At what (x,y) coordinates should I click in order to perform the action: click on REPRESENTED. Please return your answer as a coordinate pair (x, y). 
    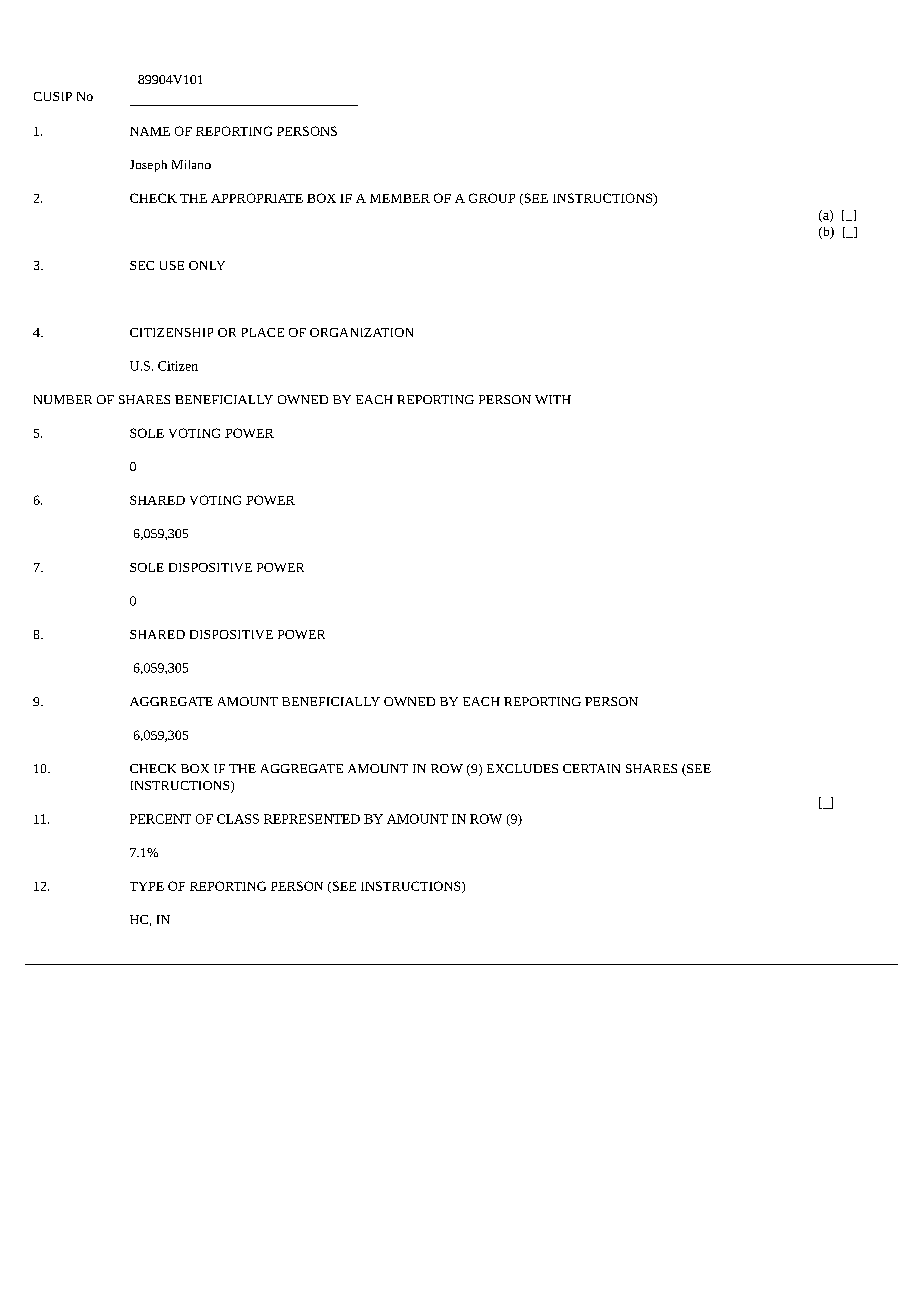
    Looking at the image, I should click on (312, 819).
